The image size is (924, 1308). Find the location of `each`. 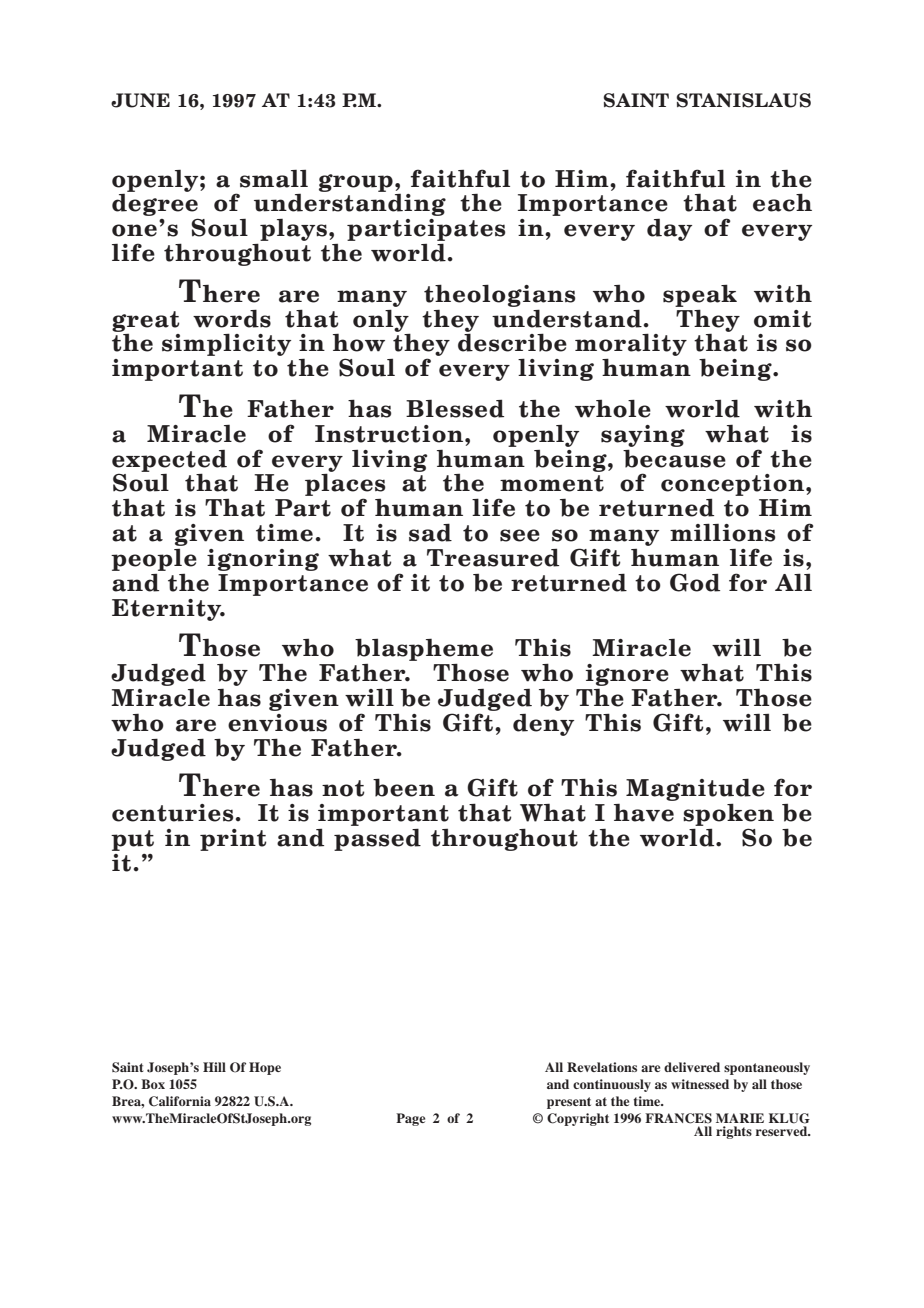

each is located at coordinates (782, 202).
